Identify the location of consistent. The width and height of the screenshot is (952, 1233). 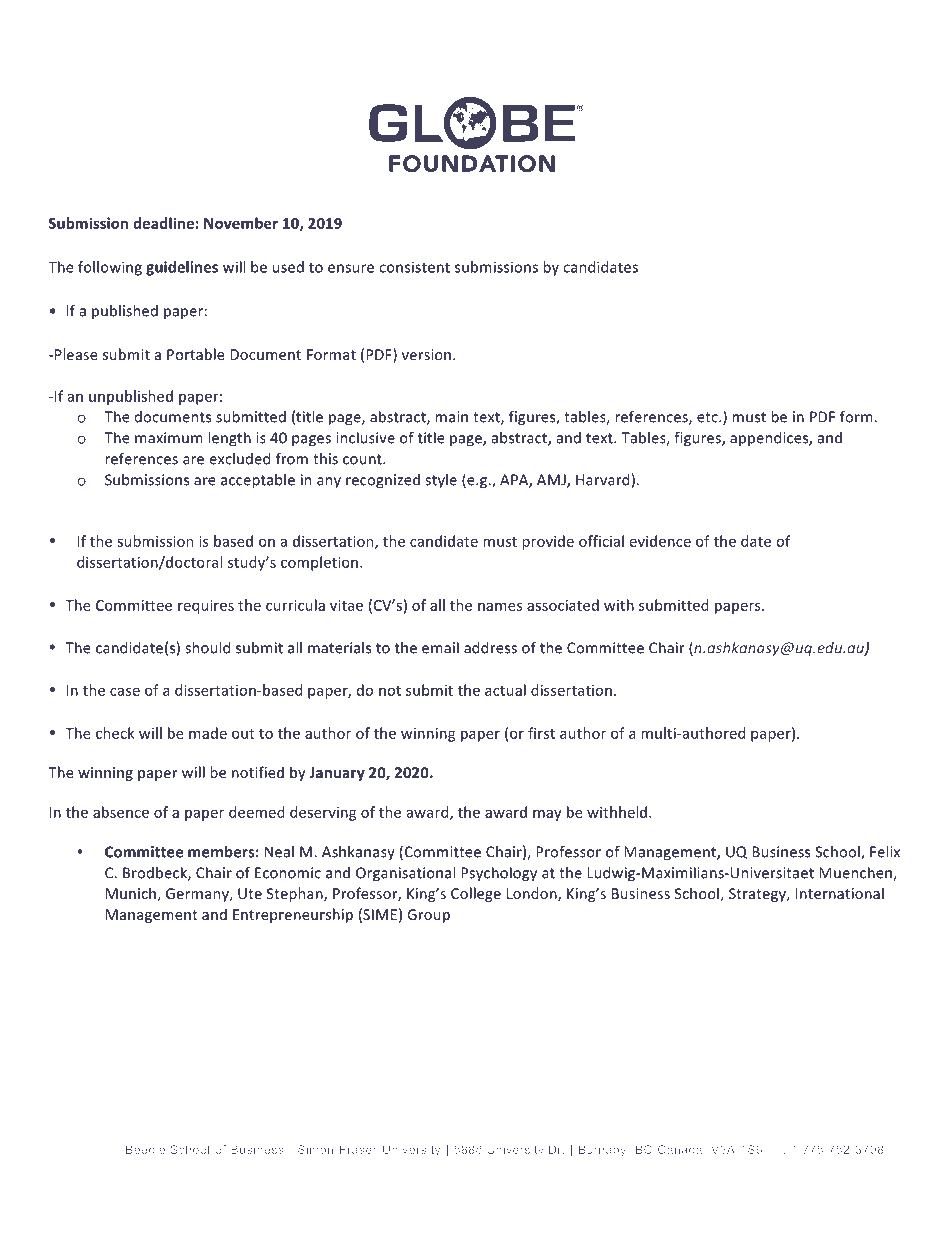
(414, 267).
